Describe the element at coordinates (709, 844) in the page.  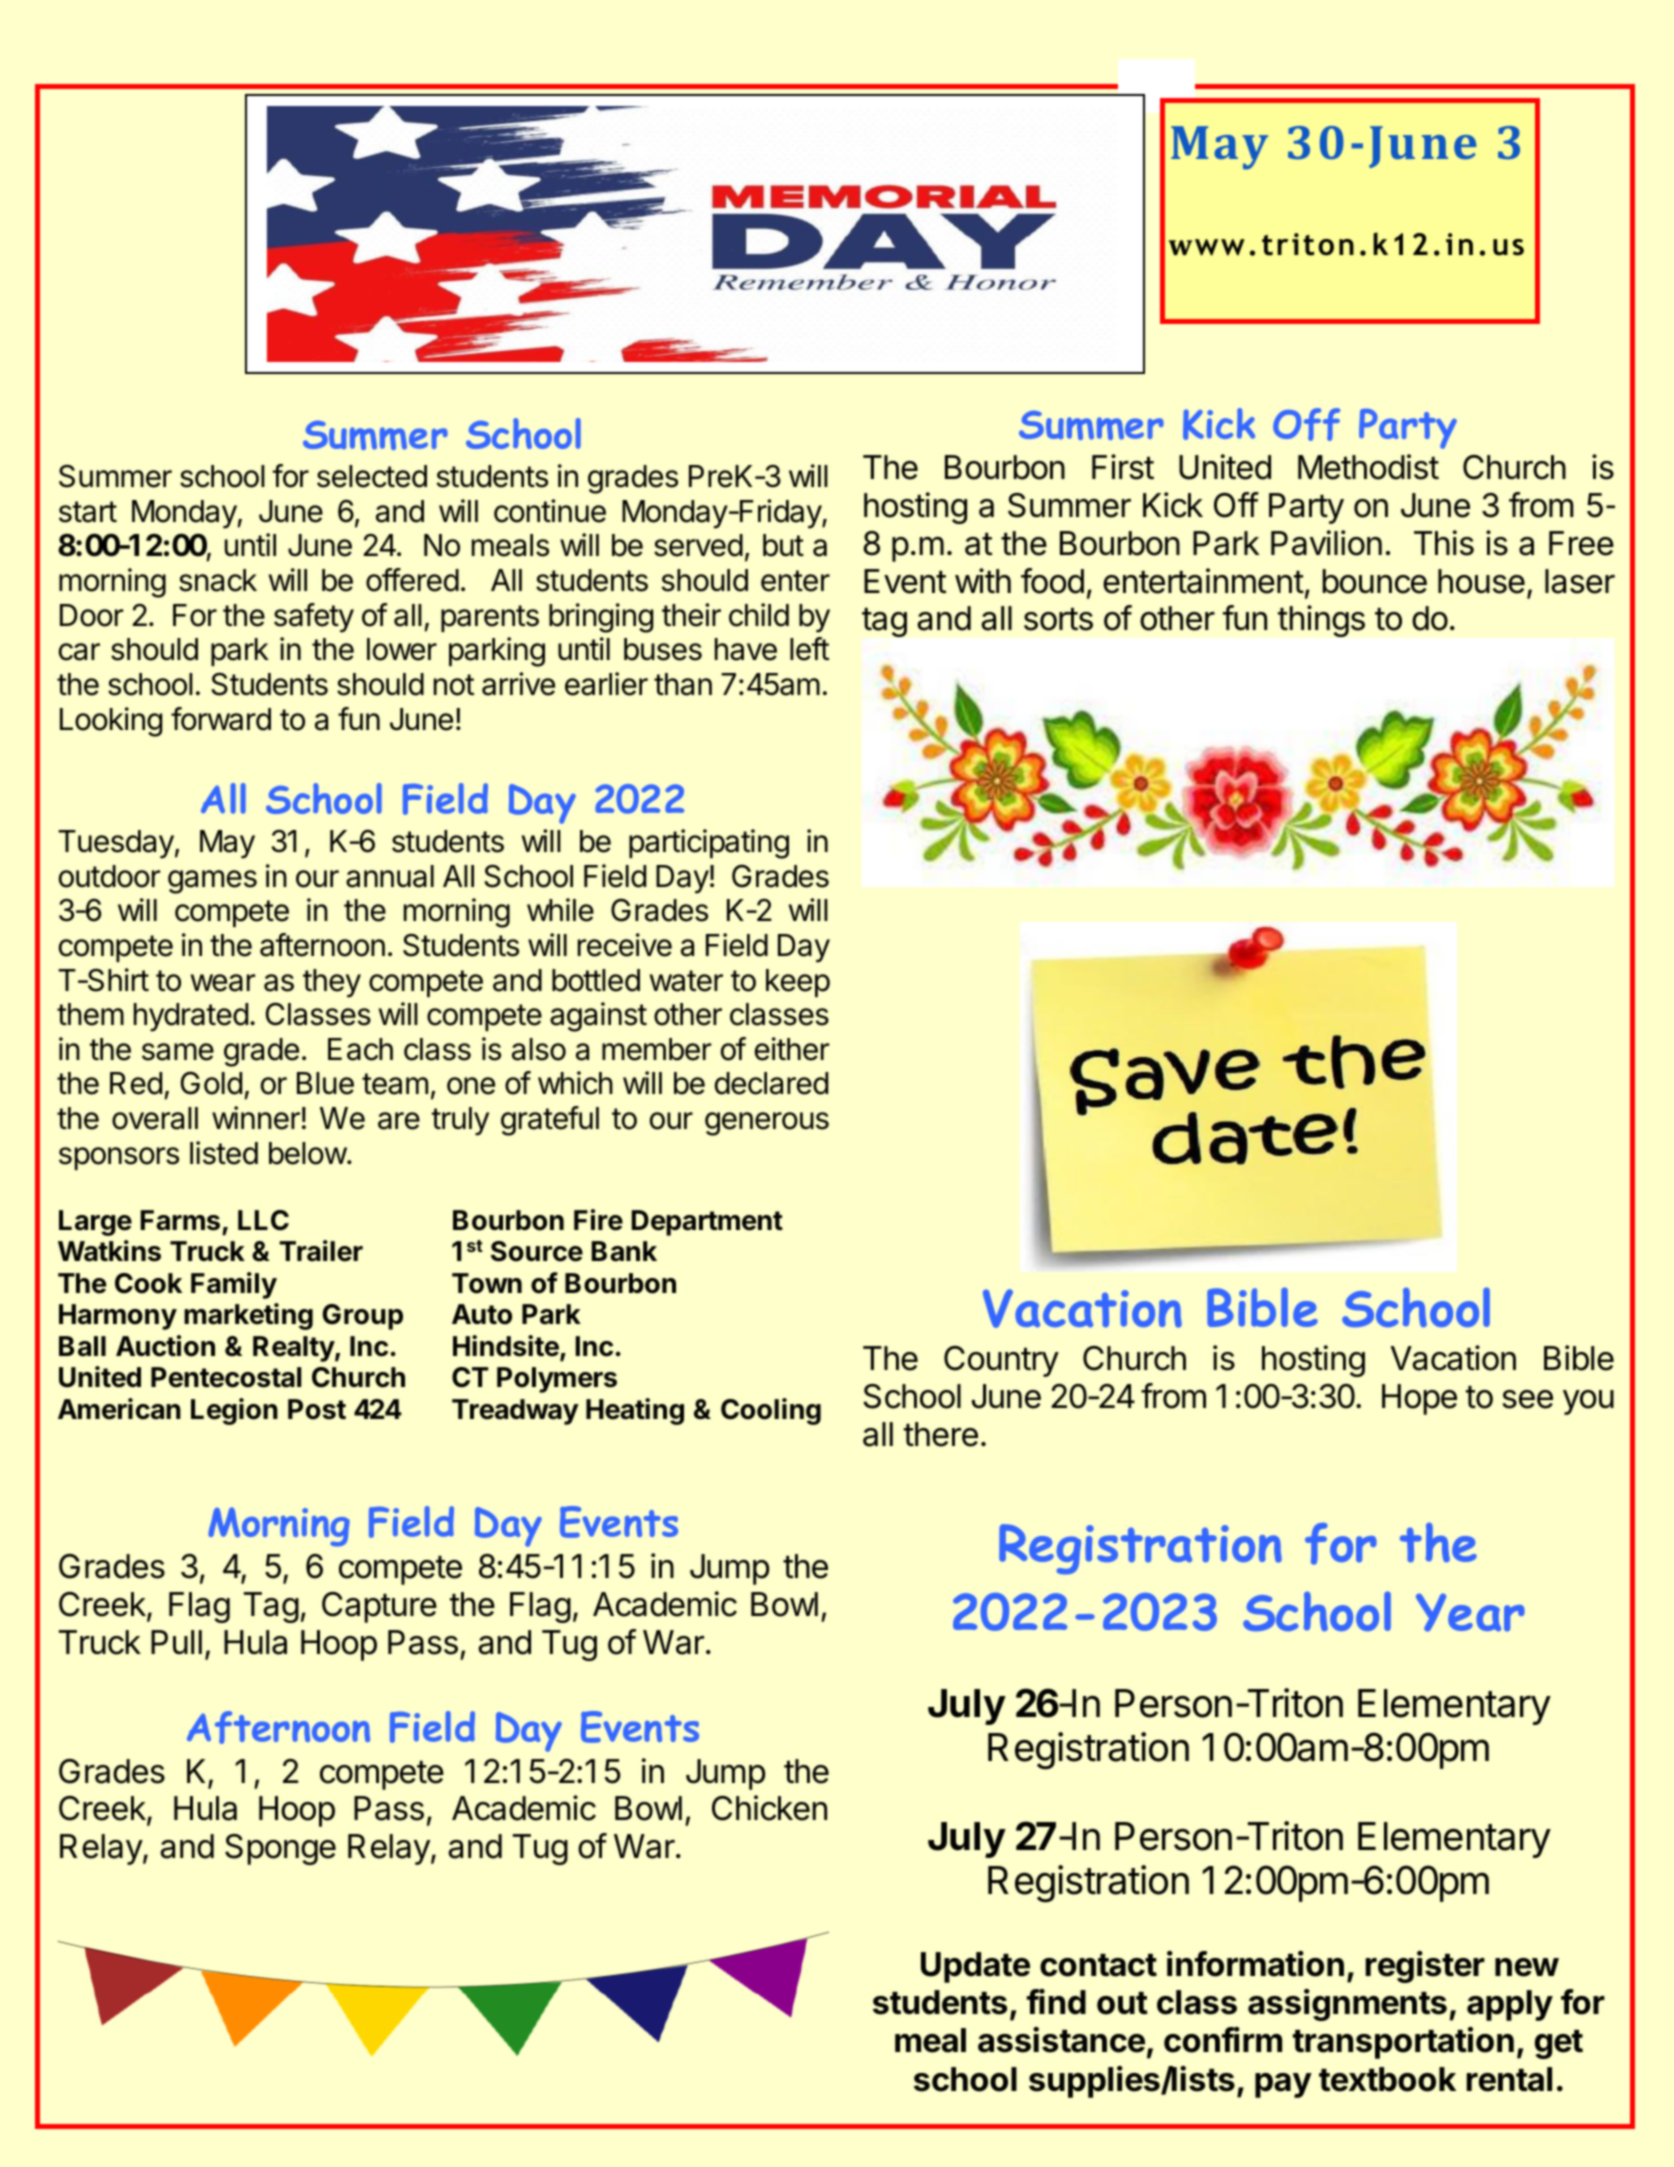
I see `participating` at that location.
